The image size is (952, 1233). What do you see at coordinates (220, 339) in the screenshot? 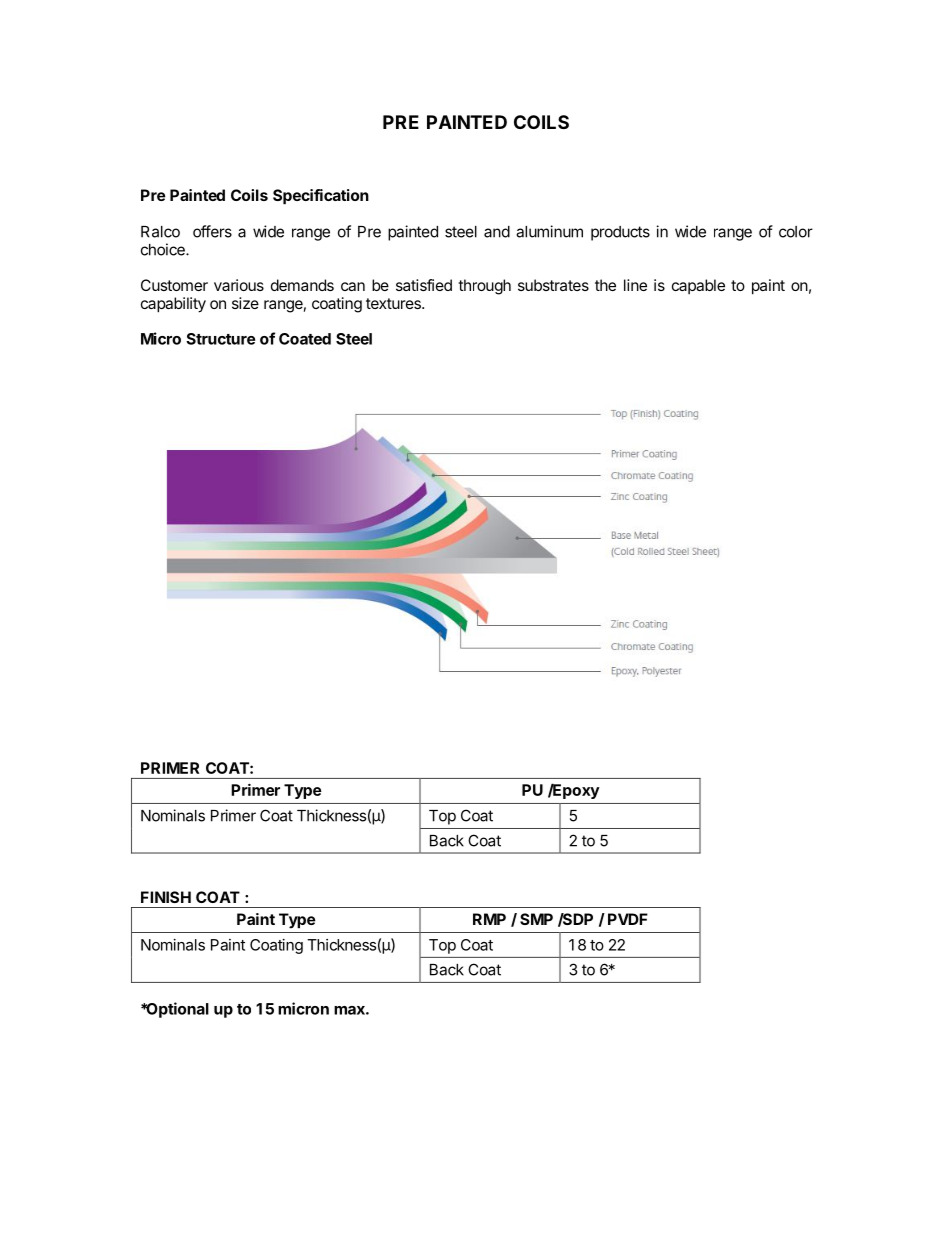
I see `Structure` at bounding box center [220, 339].
